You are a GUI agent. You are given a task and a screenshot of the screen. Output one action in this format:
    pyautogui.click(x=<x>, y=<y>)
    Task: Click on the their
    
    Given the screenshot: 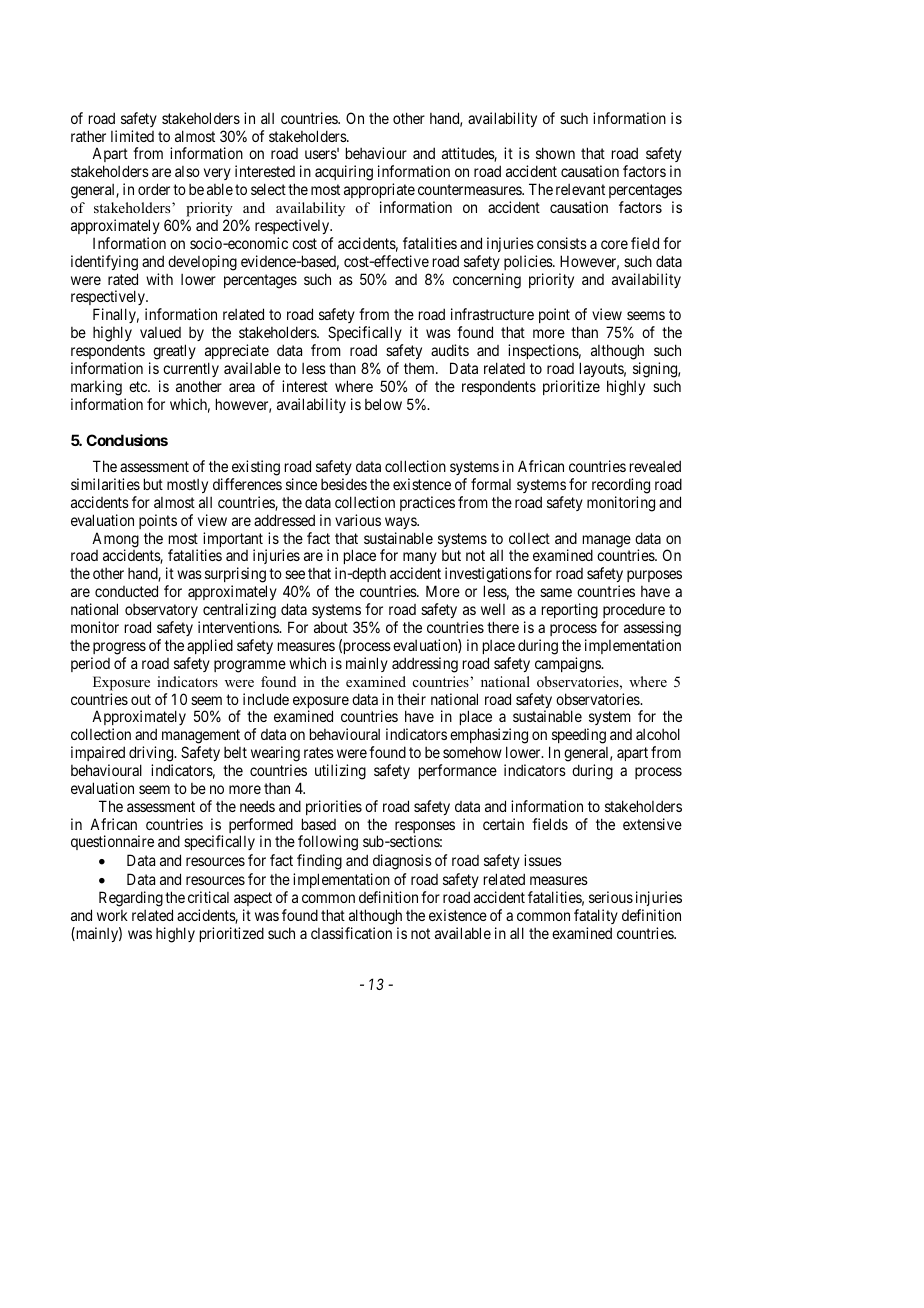 What is the action you would take?
    pyautogui.click(x=411, y=699)
